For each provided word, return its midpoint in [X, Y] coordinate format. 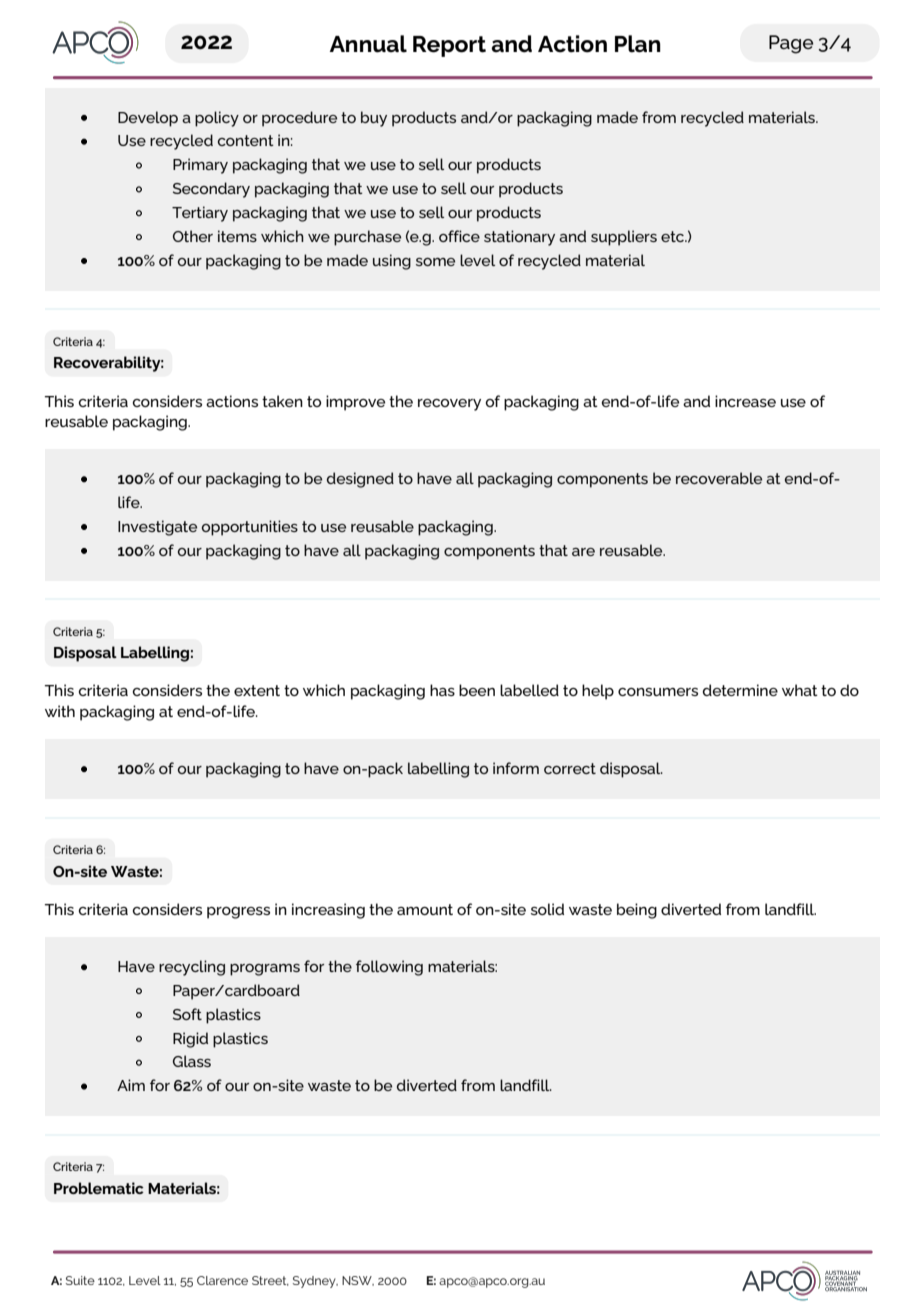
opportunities [250, 528]
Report [449, 46]
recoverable [719, 478]
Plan [638, 44]
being [637, 911]
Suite [80, 1280]
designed [360, 480]
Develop [148, 119]
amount [425, 909]
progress [238, 913]
